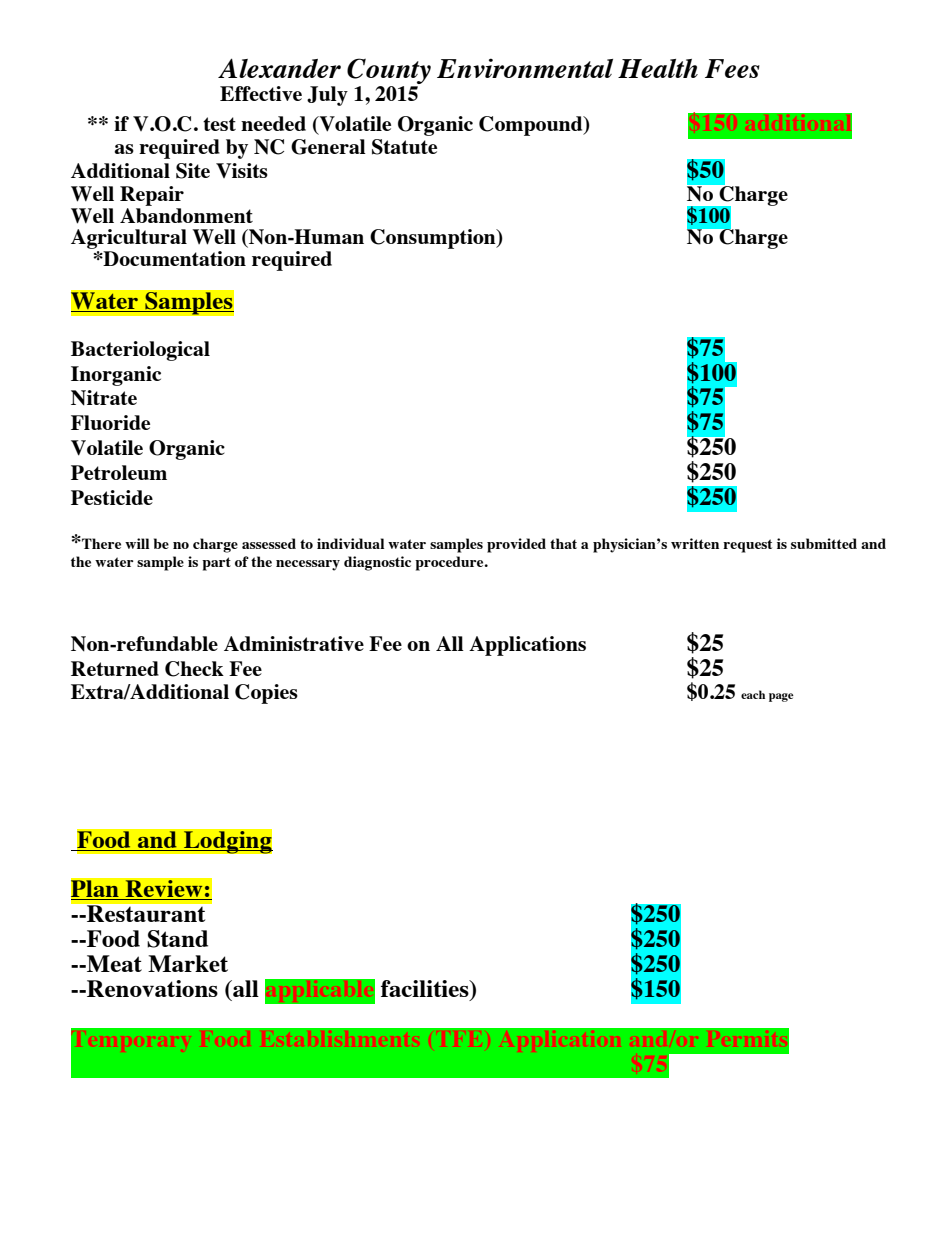 The height and width of the screenshot is (1233, 952). What do you see at coordinates (525, 68) in the screenshot?
I see `Environmental` at bounding box center [525, 68].
